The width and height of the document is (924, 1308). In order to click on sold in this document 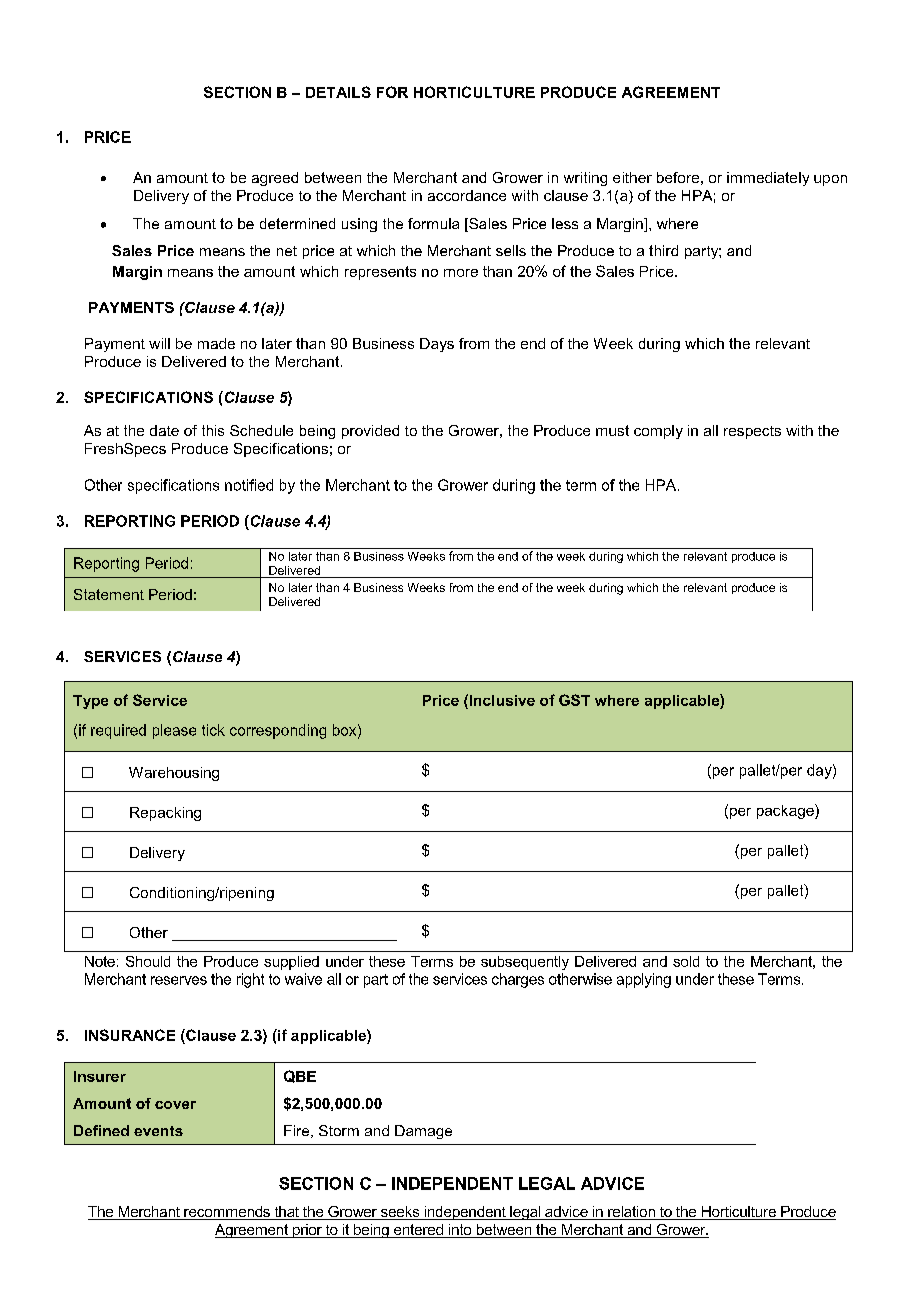, I will do `click(686, 961)`.
